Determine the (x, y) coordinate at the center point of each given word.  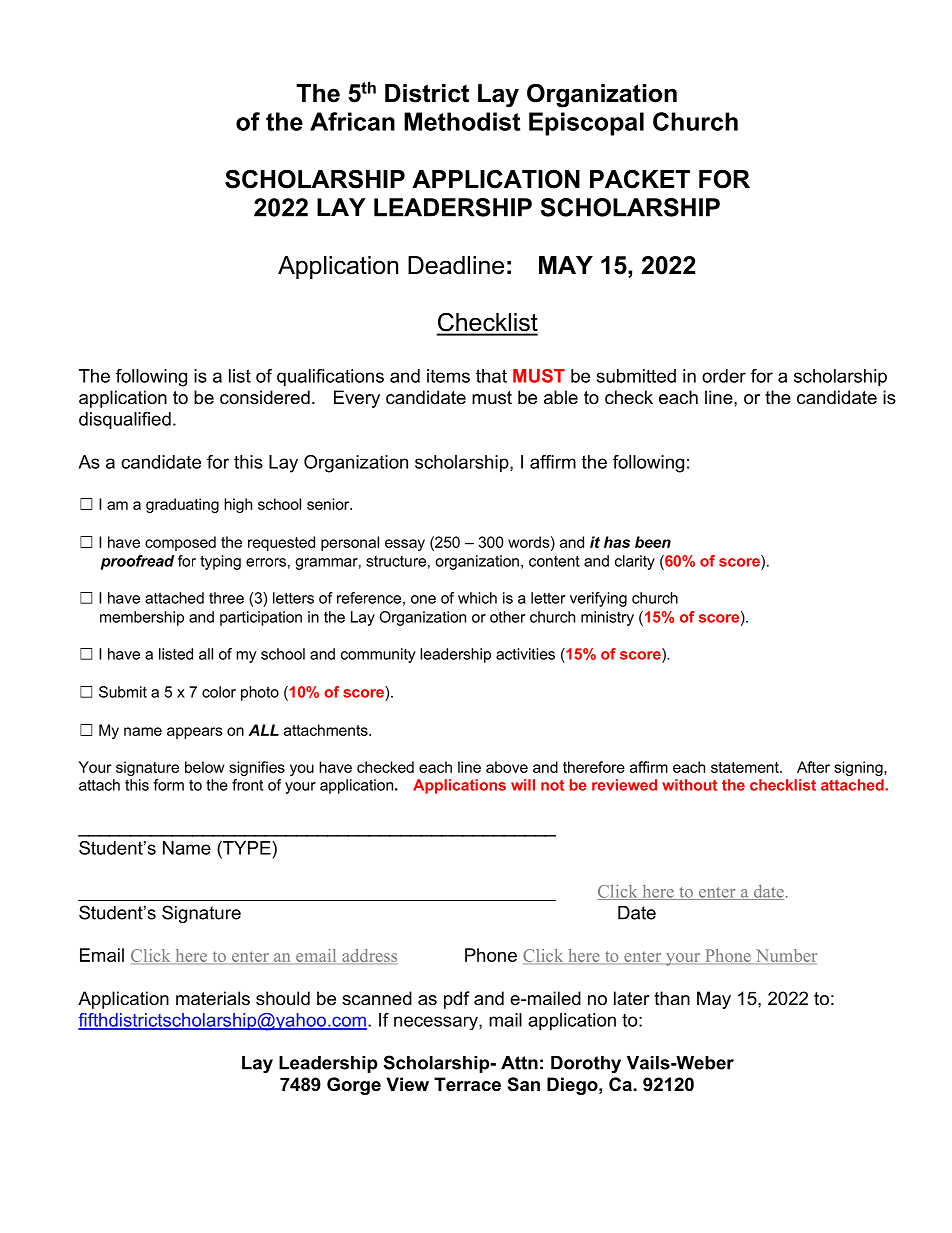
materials (213, 998)
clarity (635, 562)
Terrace (467, 1084)
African (352, 121)
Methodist (462, 121)
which (477, 598)
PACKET (640, 179)
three (226, 598)
